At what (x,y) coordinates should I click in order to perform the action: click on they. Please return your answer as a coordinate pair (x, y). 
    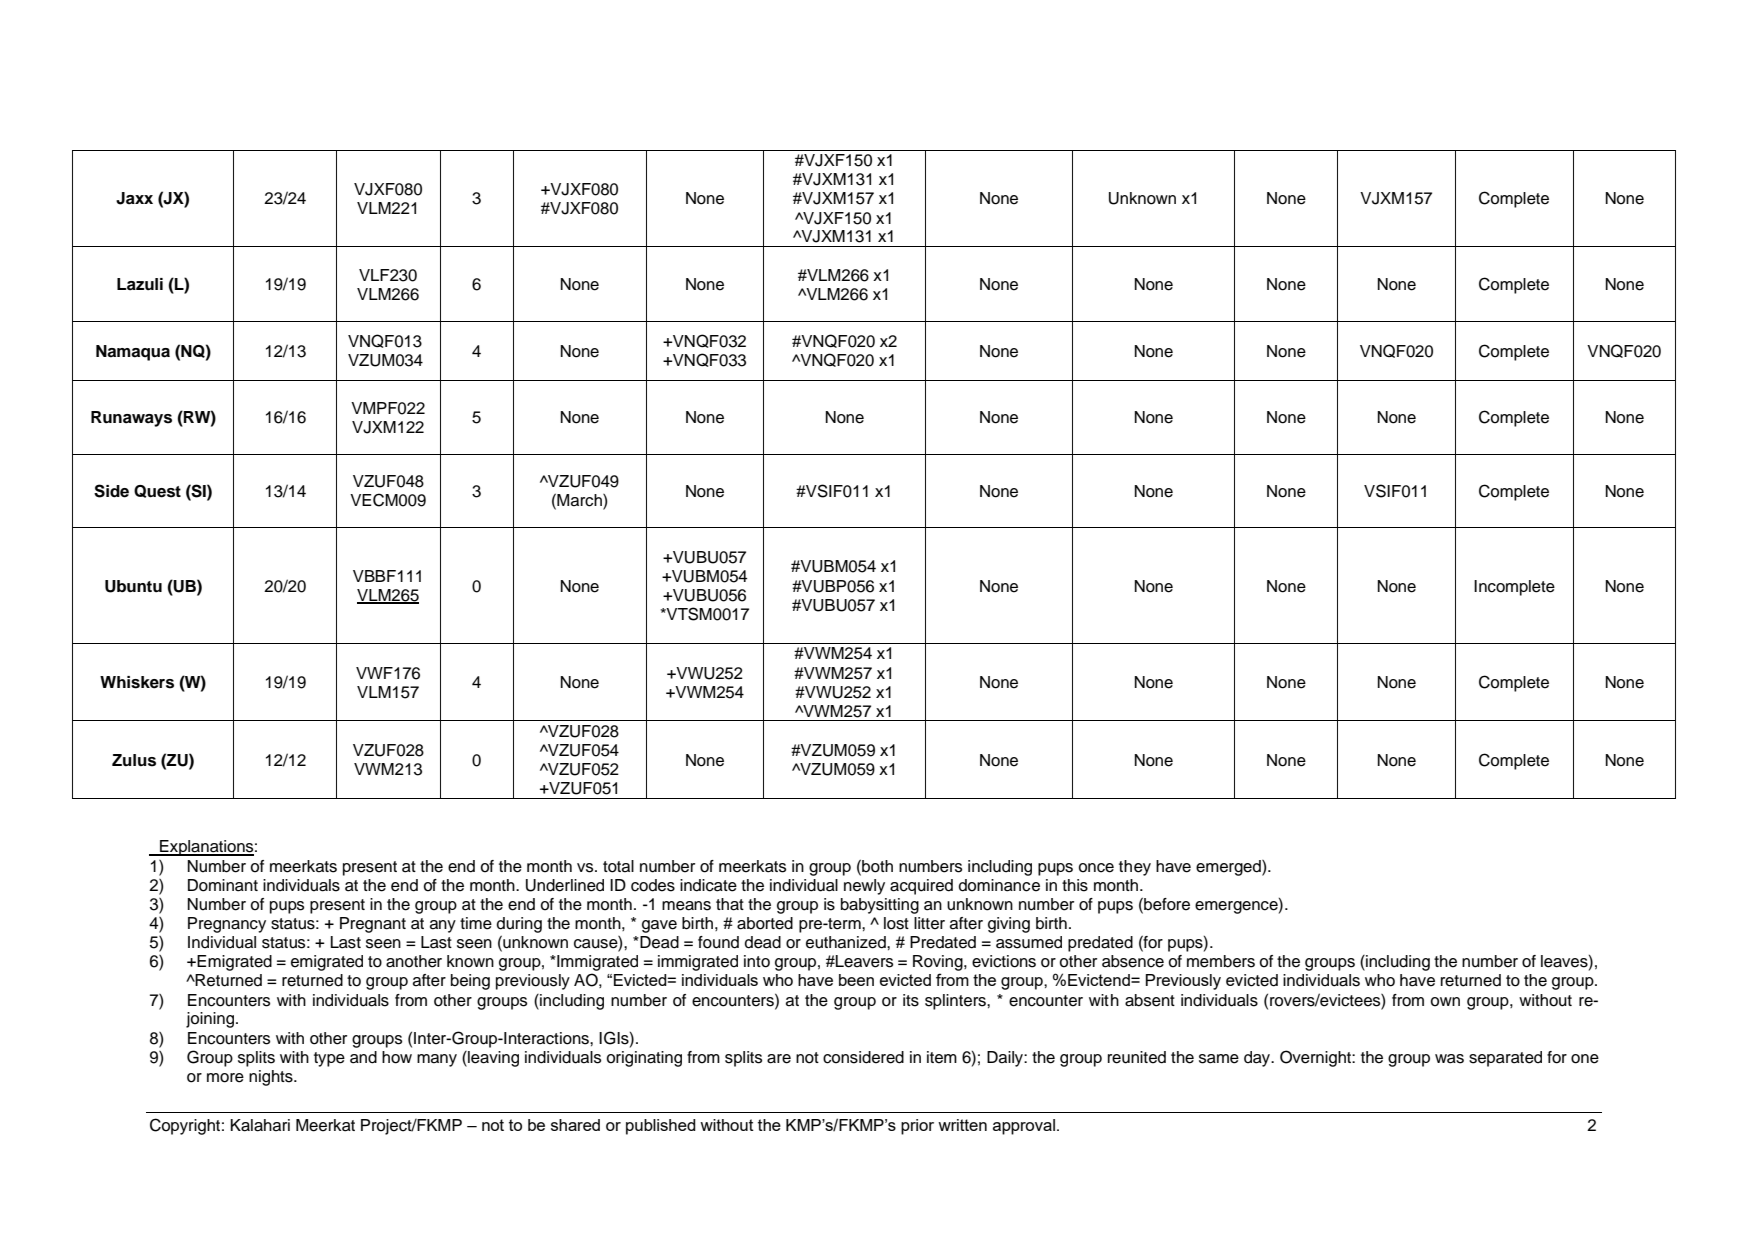
    Looking at the image, I should click on (1135, 868).
